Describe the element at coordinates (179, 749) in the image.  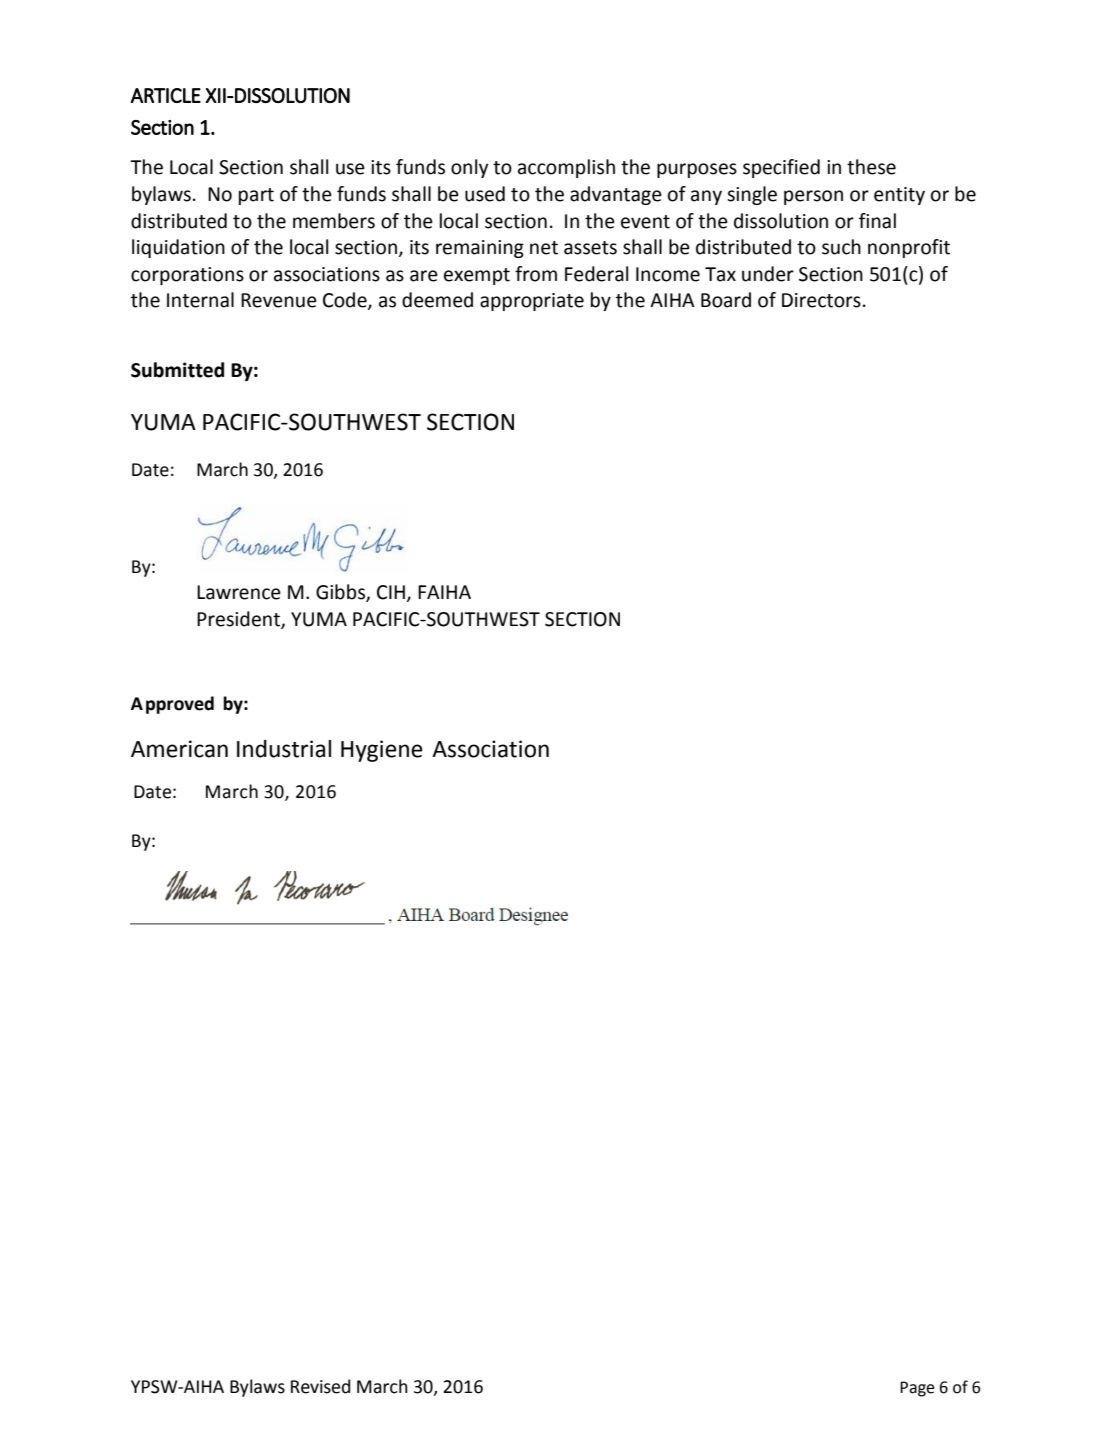
I see `American` at that location.
